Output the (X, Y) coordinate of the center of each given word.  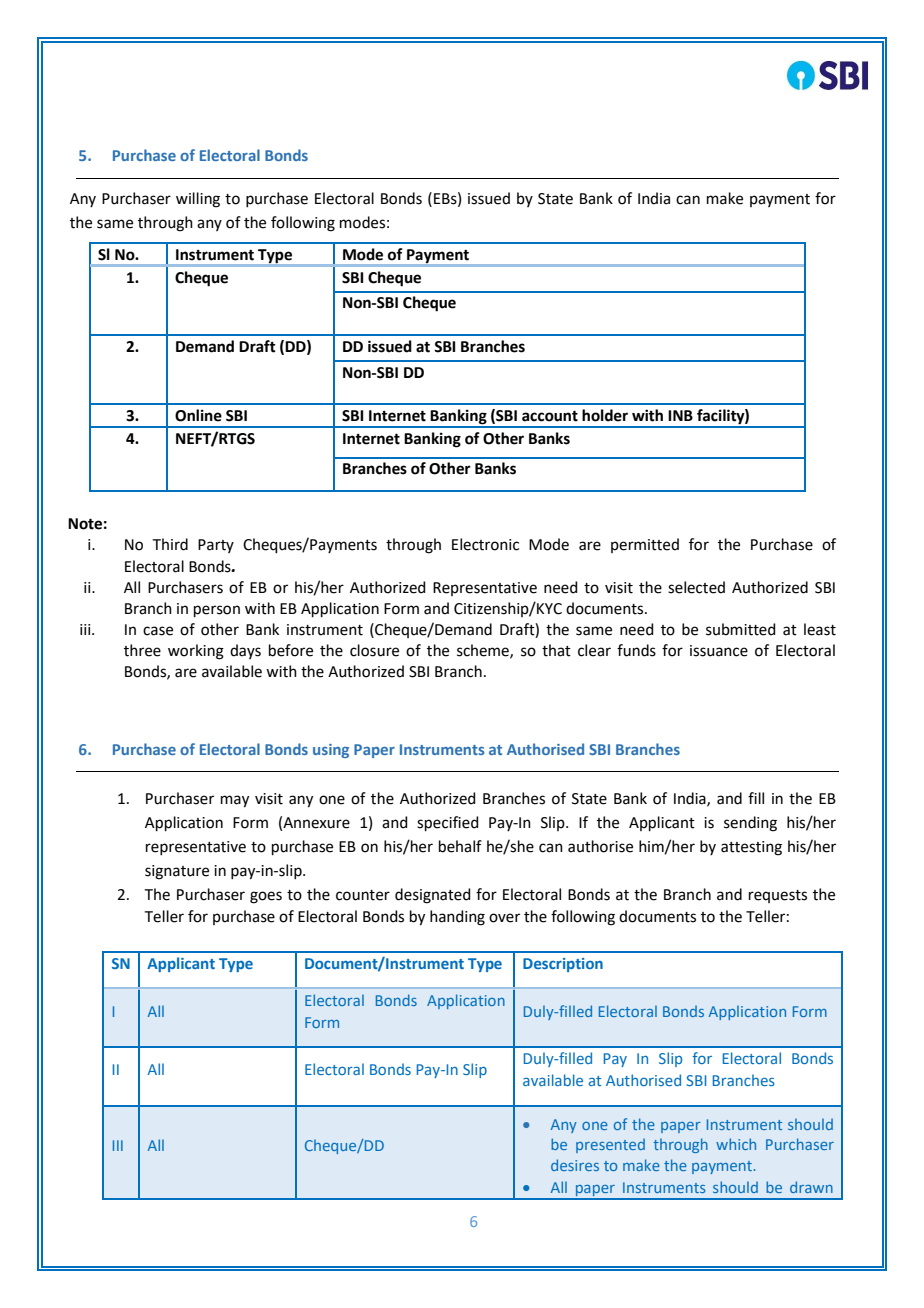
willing (198, 200)
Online (198, 415)
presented (610, 1145)
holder (605, 415)
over (504, 918)
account (550, 416)
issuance (719, 651)
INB (680, 415)
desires (575, 1165)
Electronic (485, 544)
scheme (484, 651)
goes (266, 897)
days (245, 651)
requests (778, 896)
